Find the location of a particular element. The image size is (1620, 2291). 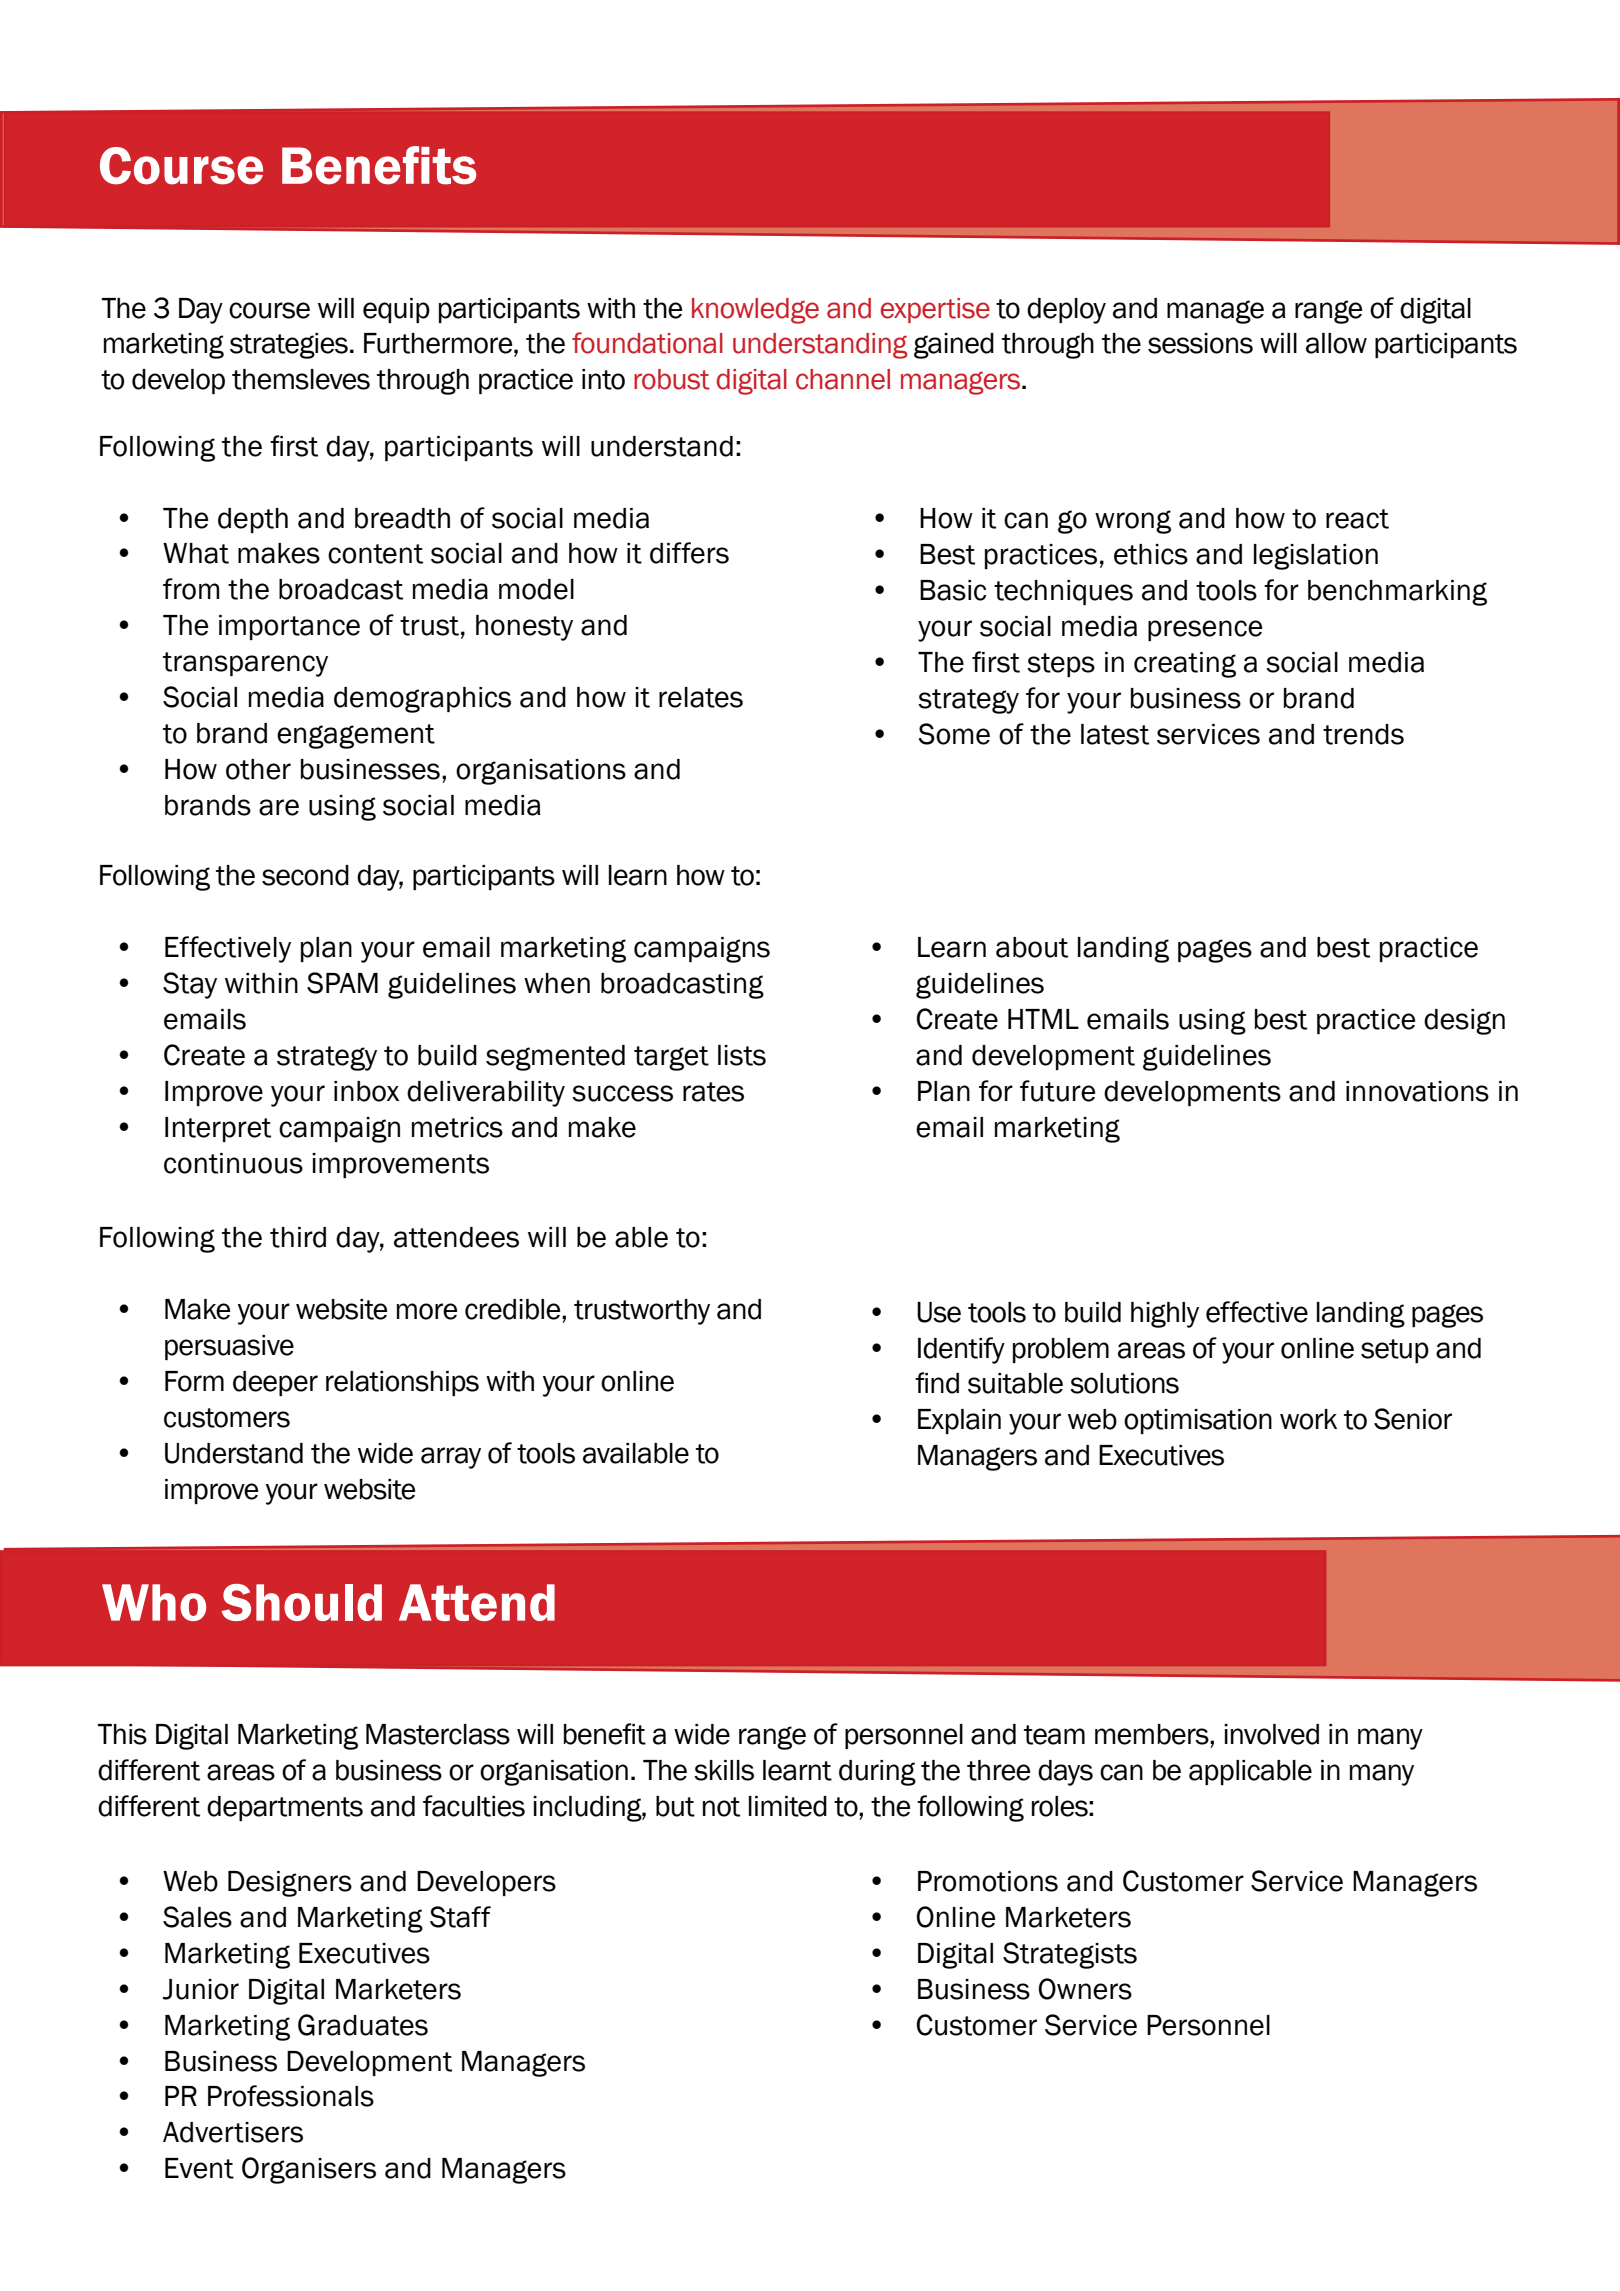

sessions is located at coordinates (1200, 343).
